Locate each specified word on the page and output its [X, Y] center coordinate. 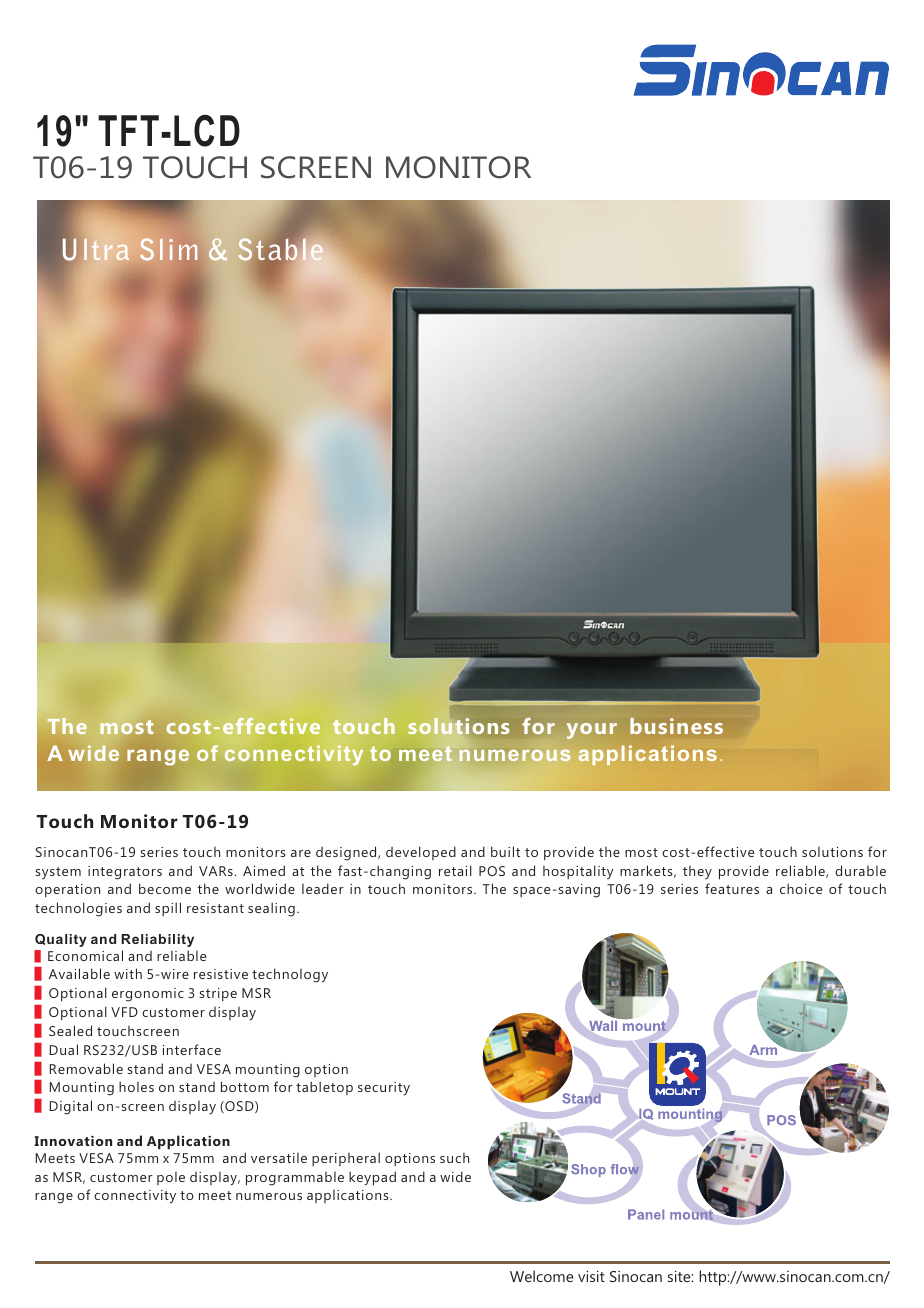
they [697, 872]
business [676, 726]
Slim [168, 249]
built [505, 851]
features [732, 888]
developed [421, 853]
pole [171, 1178]
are [301, 853]
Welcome [541, 1276]
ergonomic [148, 995]
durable [860, 870]
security [384, 1089]
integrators [125, 873]
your [592, 731]
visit [591, 1276]
